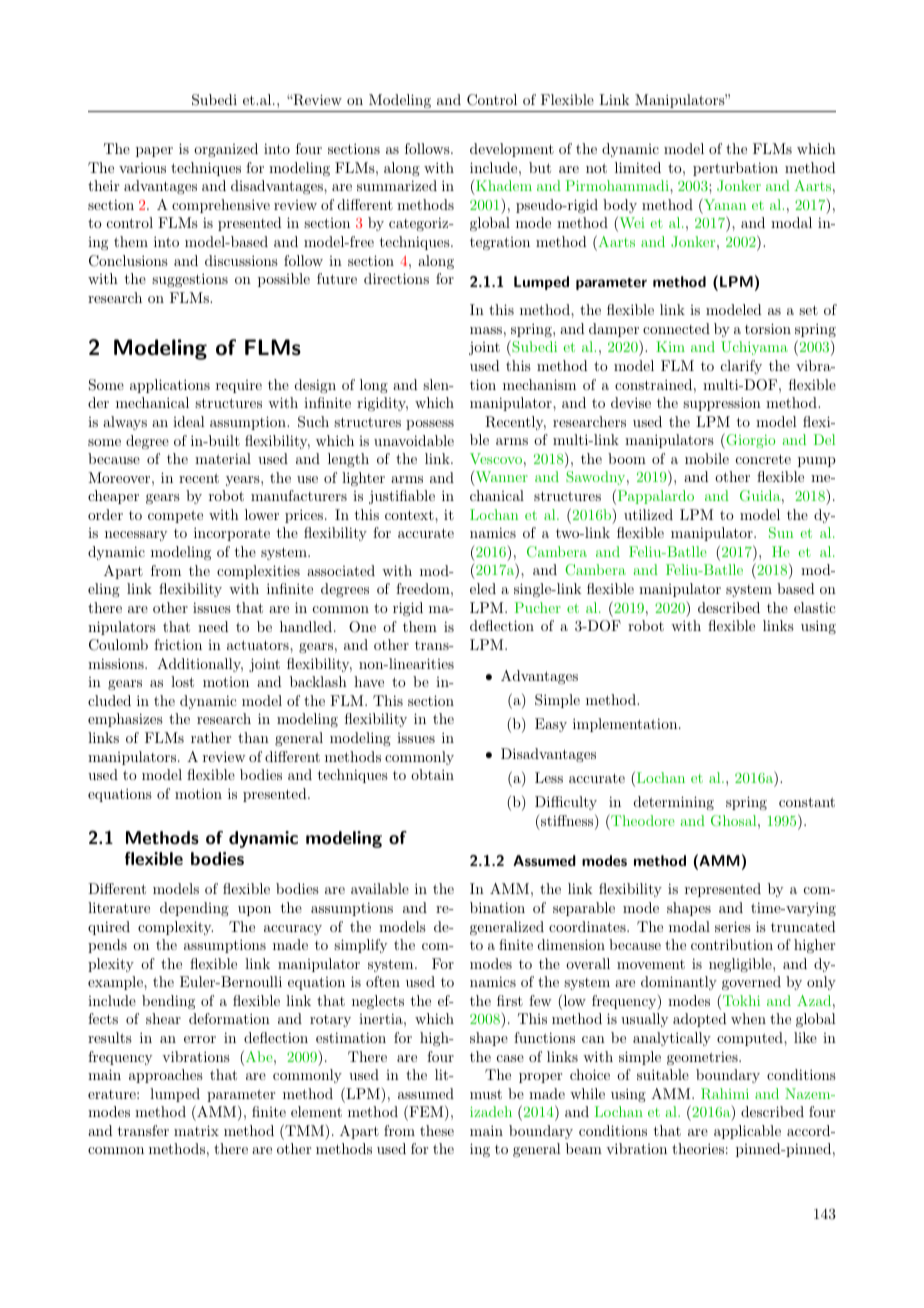 The image size is (924, 1308). What do you see at coordinates (638, 167) in the screenshot?
I see `limited` at bounding box center [638, 167].
